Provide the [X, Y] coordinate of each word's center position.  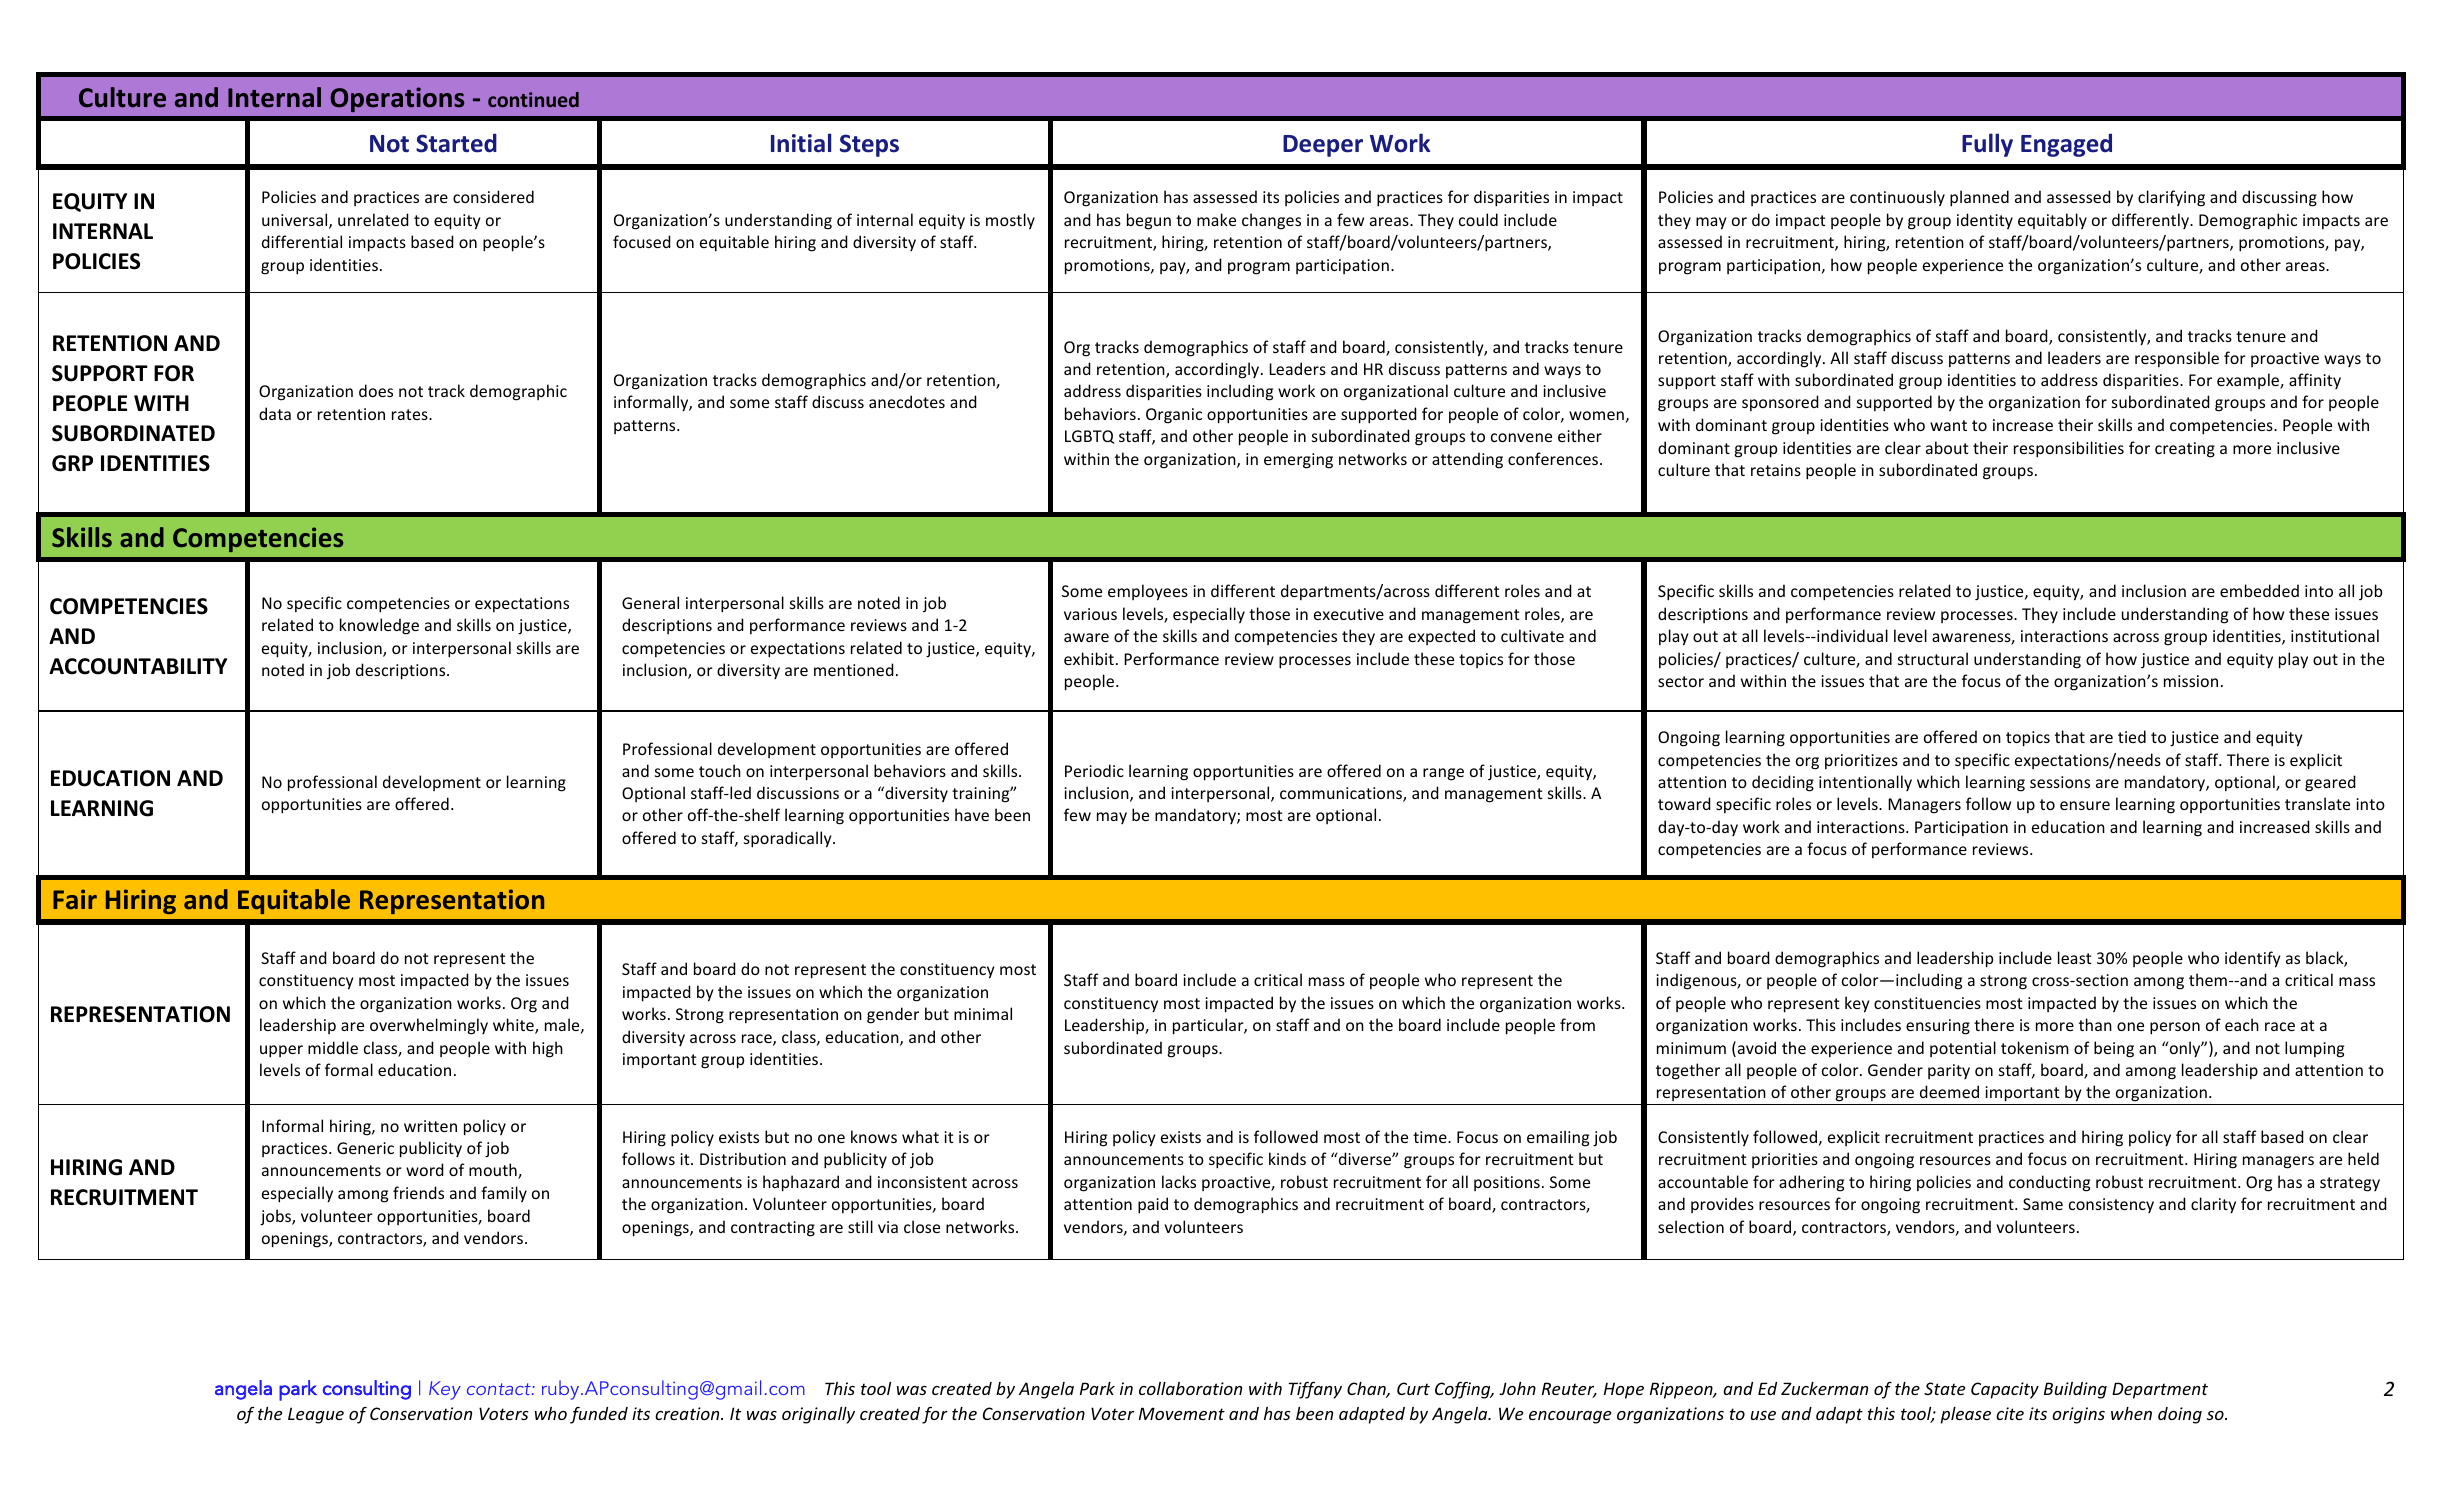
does [376, 390]
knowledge [379, 626]
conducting [2049, 1183]
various [1090, 614]
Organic [1174, 416]
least [2075, 957]
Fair [75, 899]
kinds [1287, 1158]
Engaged [2066, 145]
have [972, 814]
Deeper [1323, 146]
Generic [365, 1148]
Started [456, 143]
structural [1933, 658]
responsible [2177, 359]
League [316, 1415]
